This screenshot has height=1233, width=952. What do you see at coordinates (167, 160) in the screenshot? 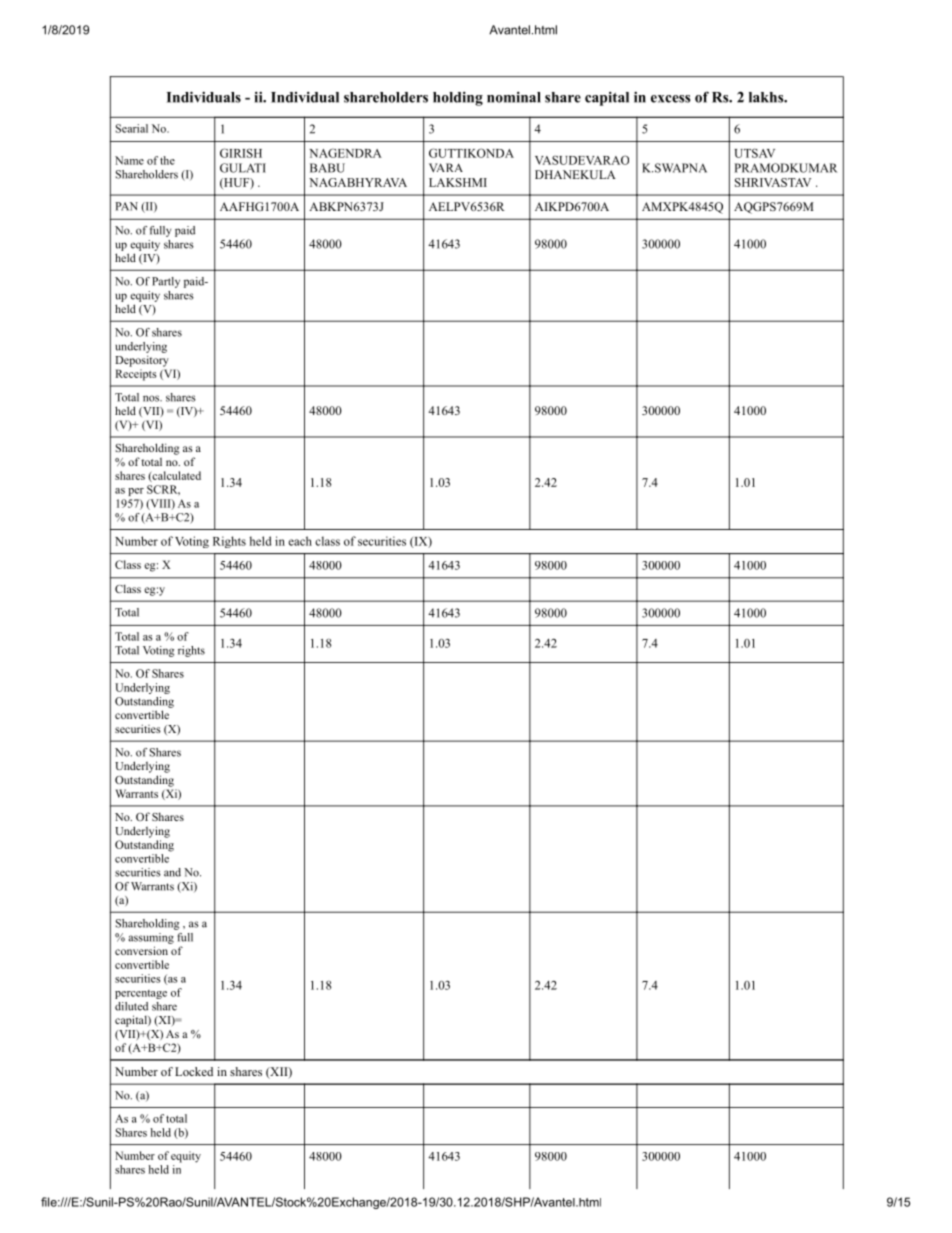
I see `the` at bounding box center [167, 160].
